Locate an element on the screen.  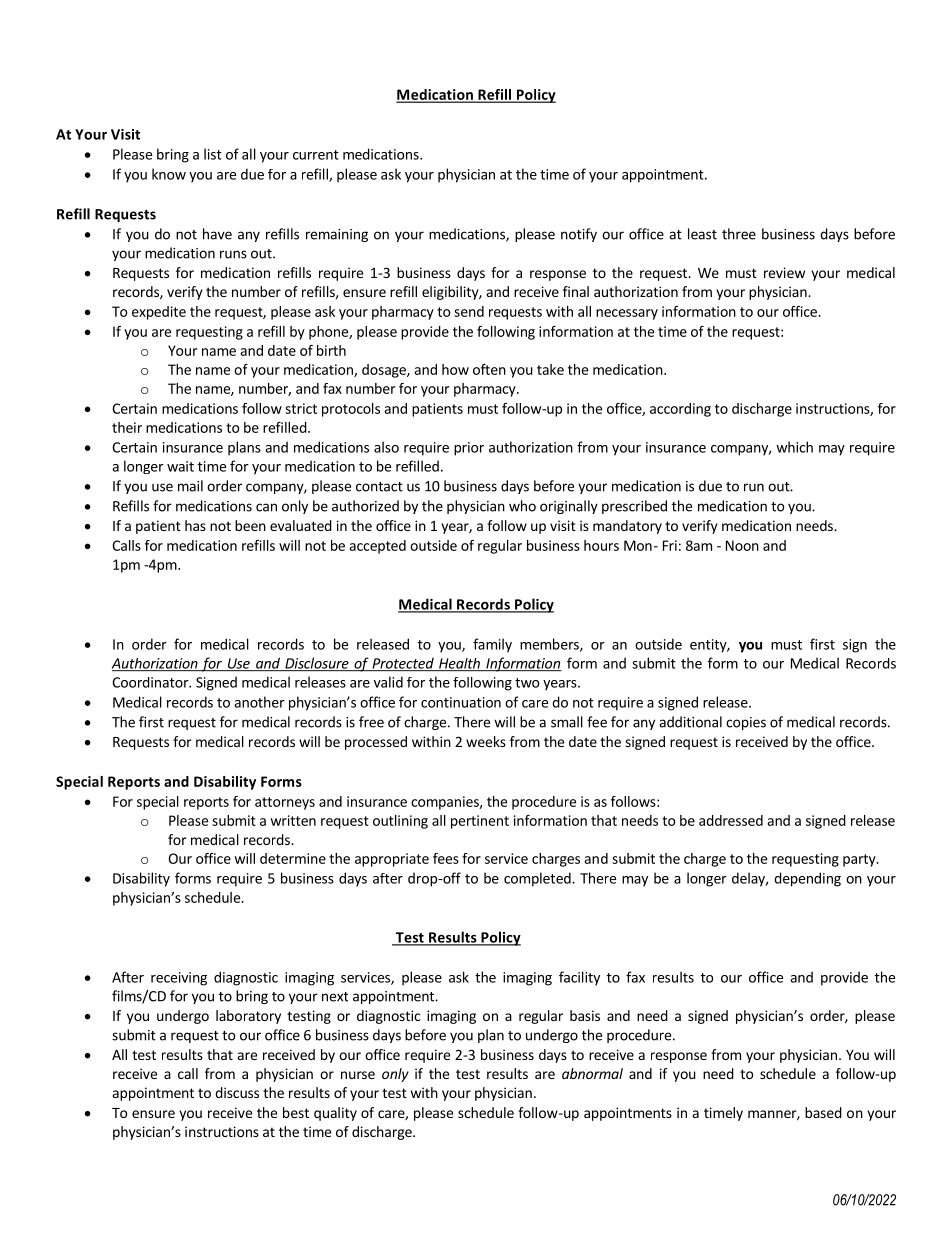
according is located at coordinates (680, 410).
